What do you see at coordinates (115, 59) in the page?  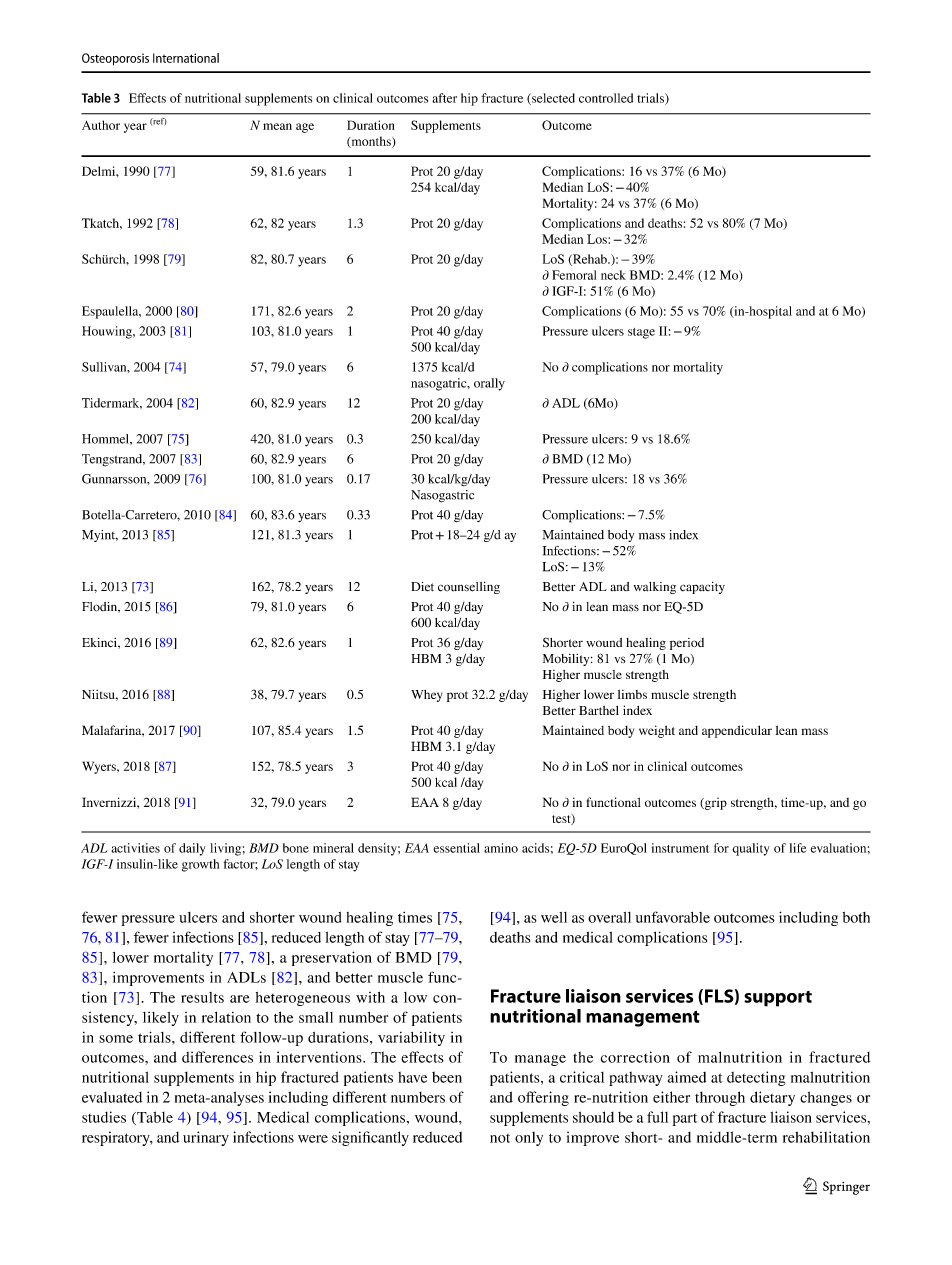 I see `Osteoporosis` at bounding box center [115, 59].
